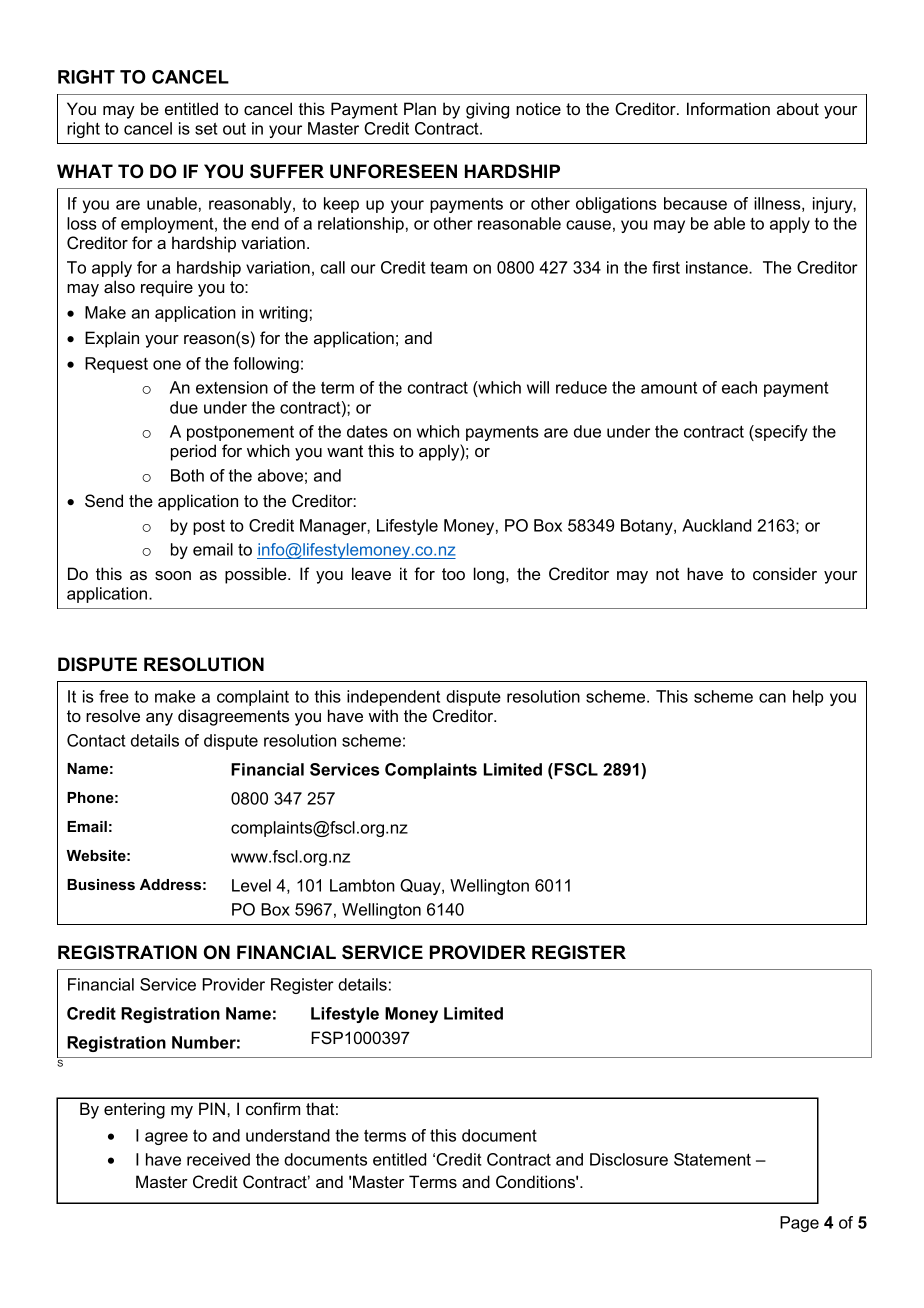  I want to click on help, so click(808, 698).
